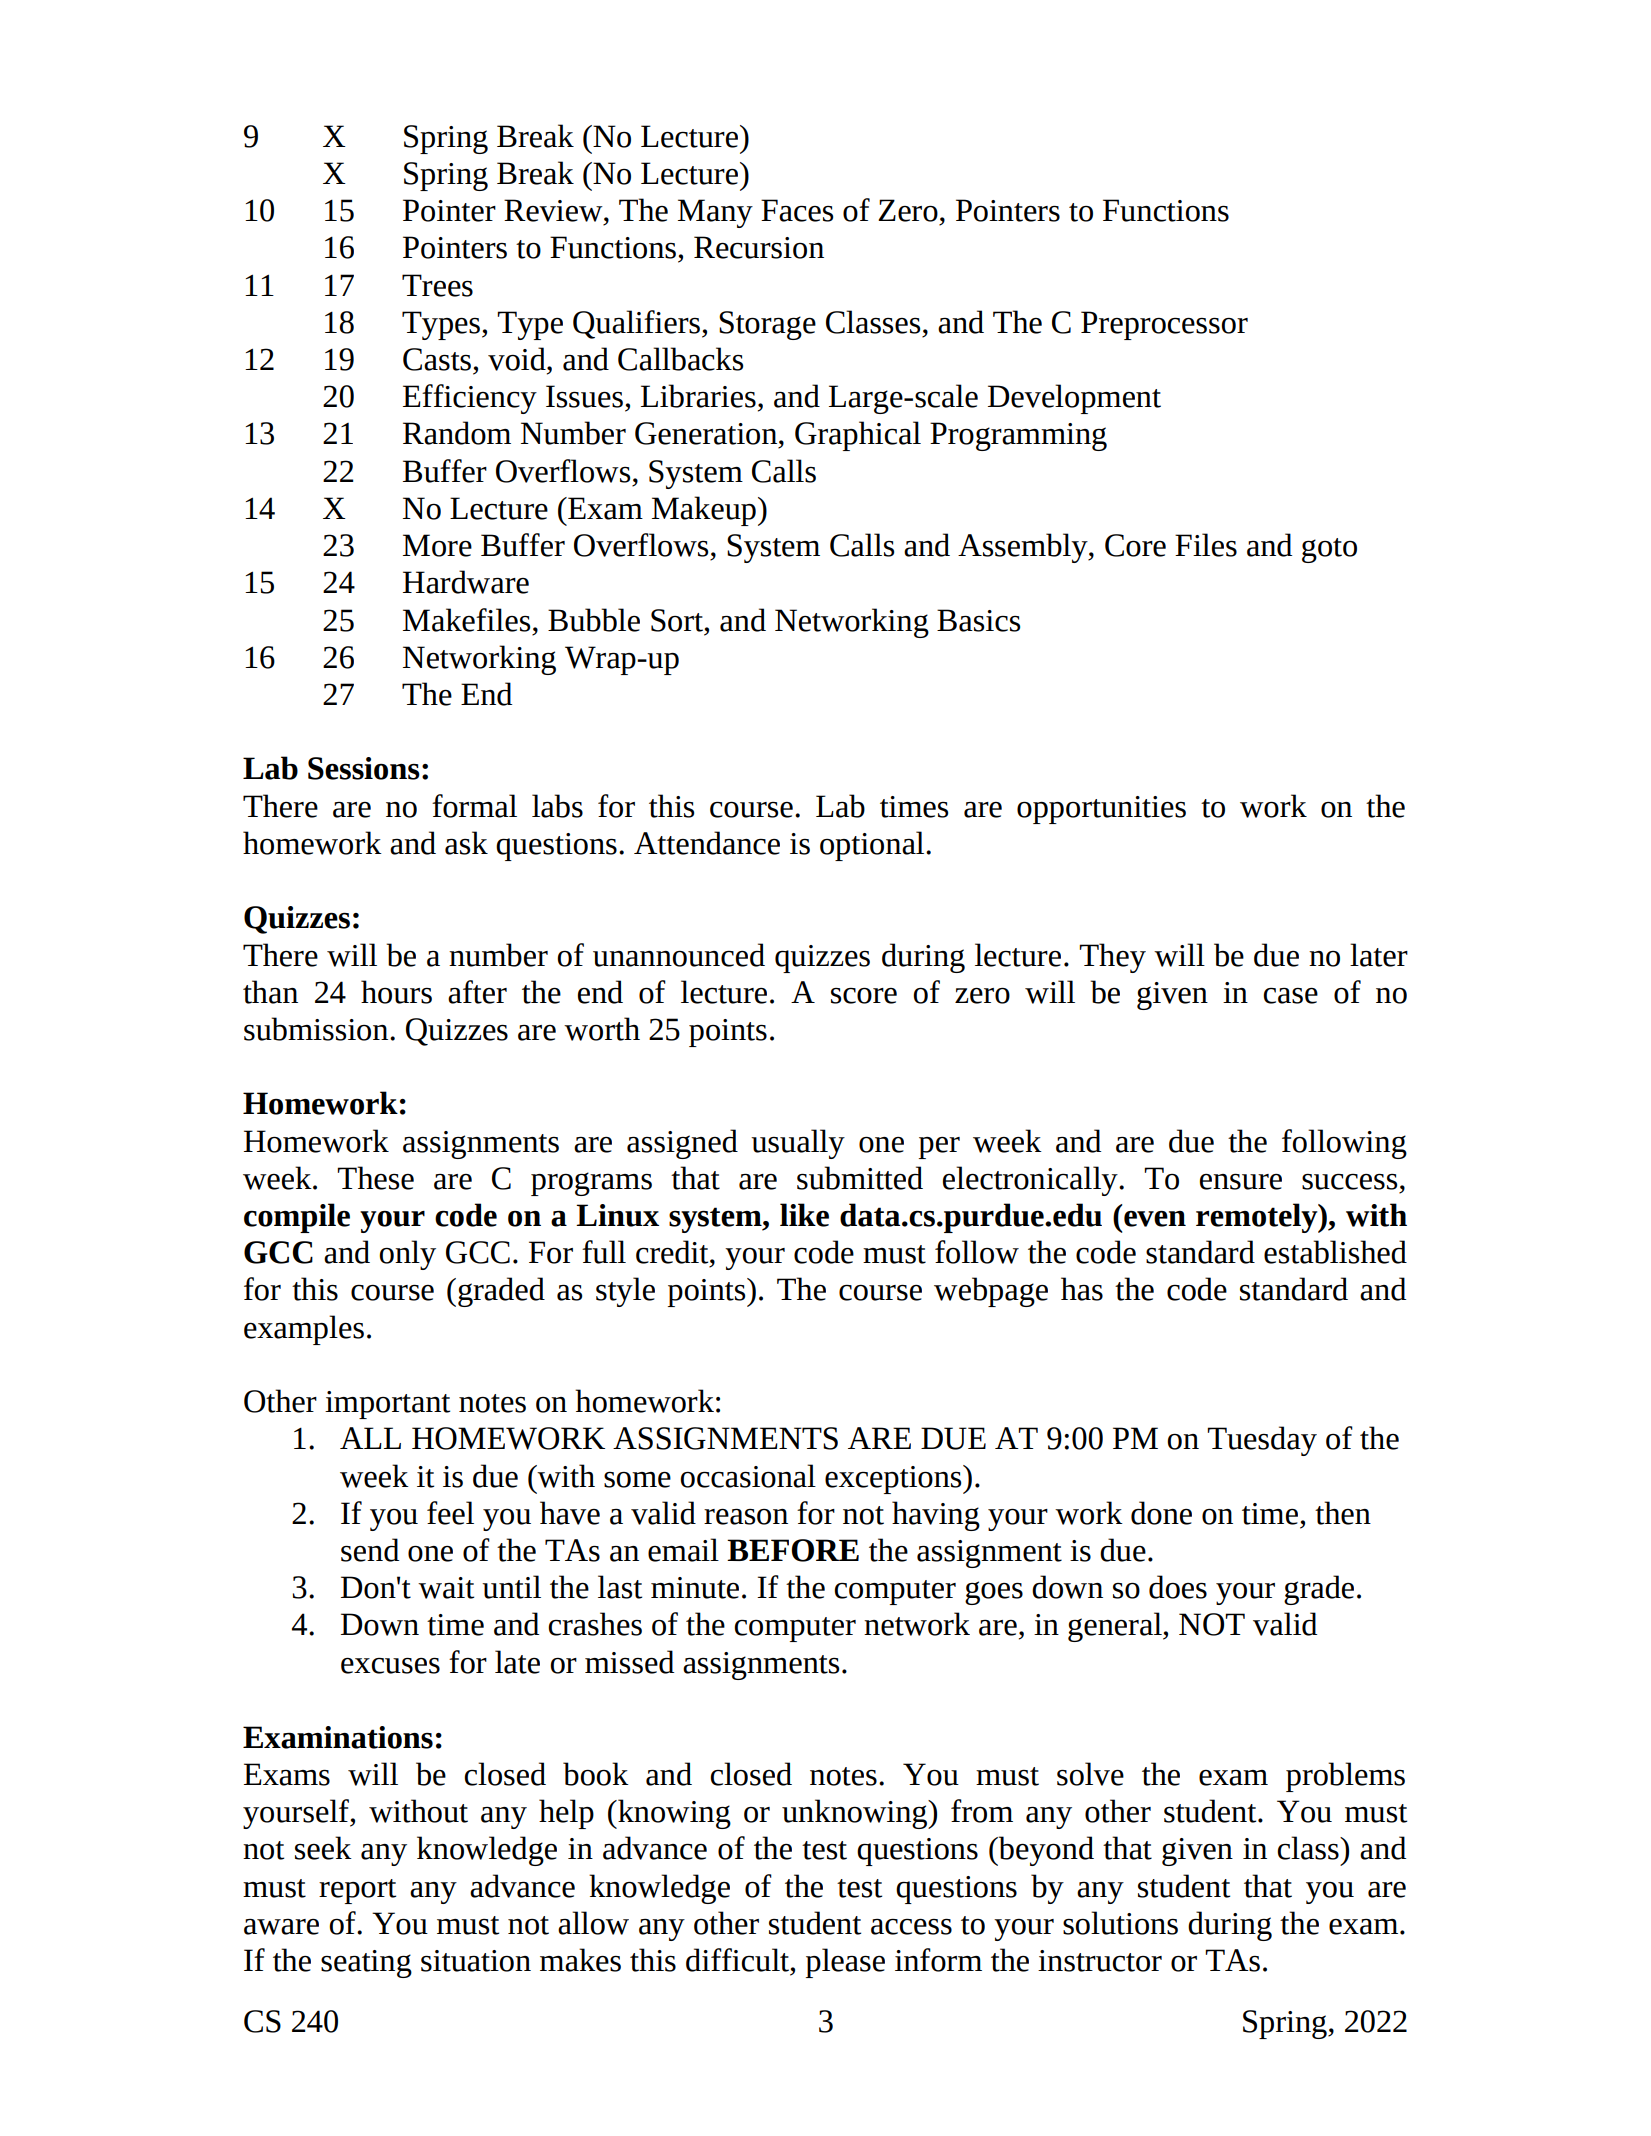 This screenshot has height=2136, width=1651. What do you see at coordinates (1164, 325) in the screenshot?
I see `Preprocessor` at bounding box center [1164, 325].
